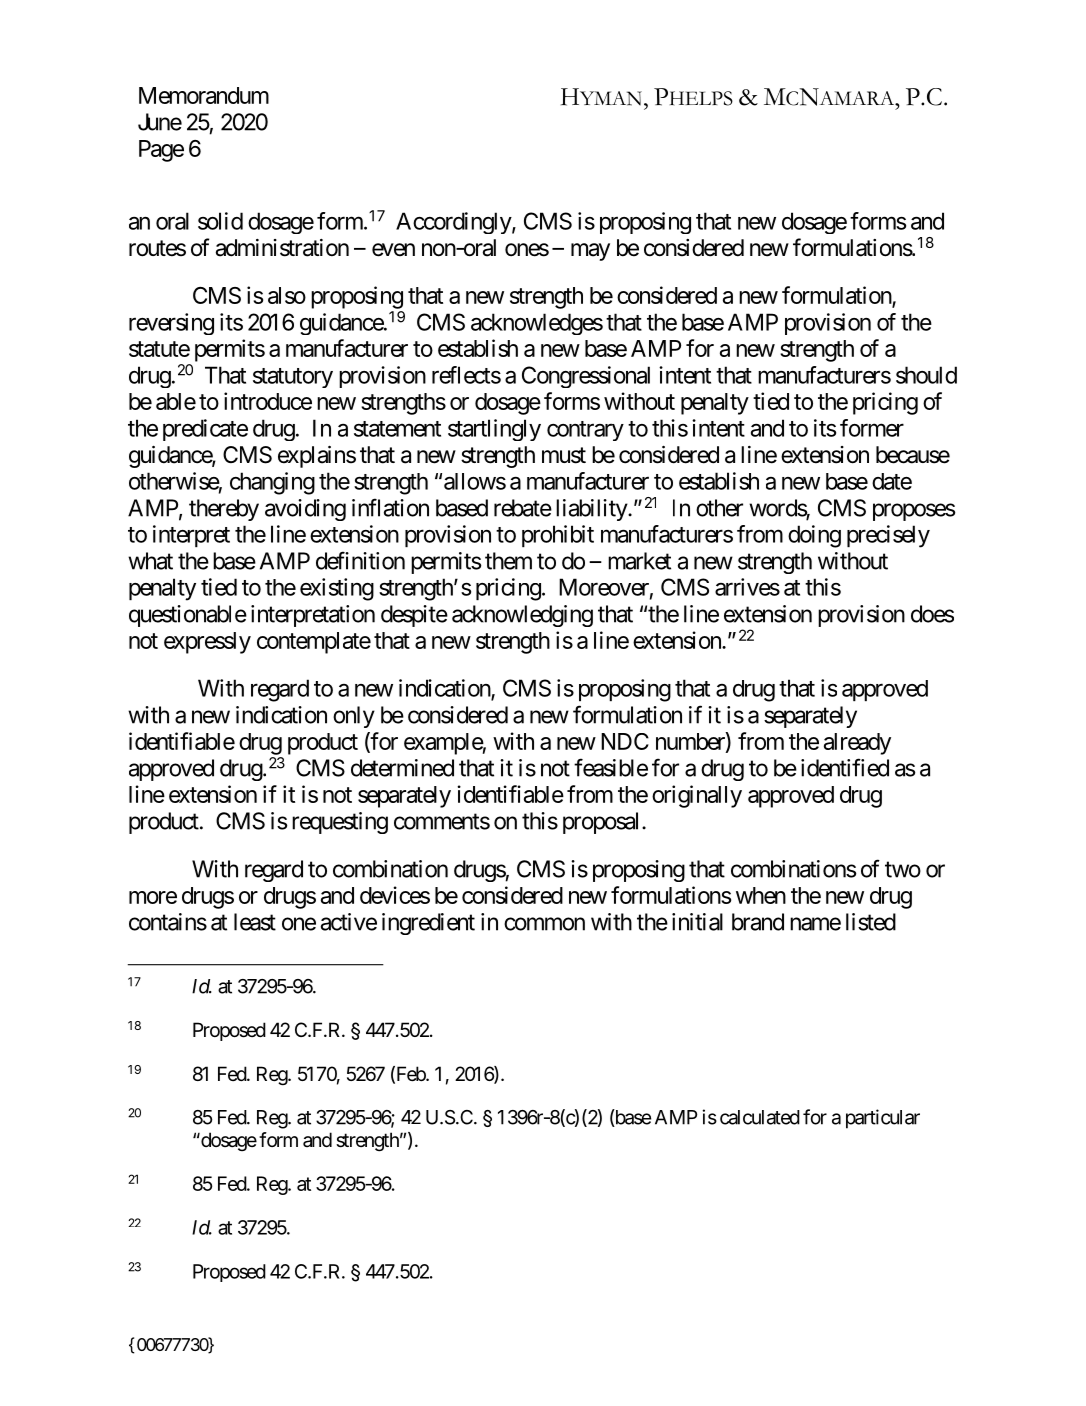 The image size is (1086, 1406). I want to click on least, so click(255, 922).
